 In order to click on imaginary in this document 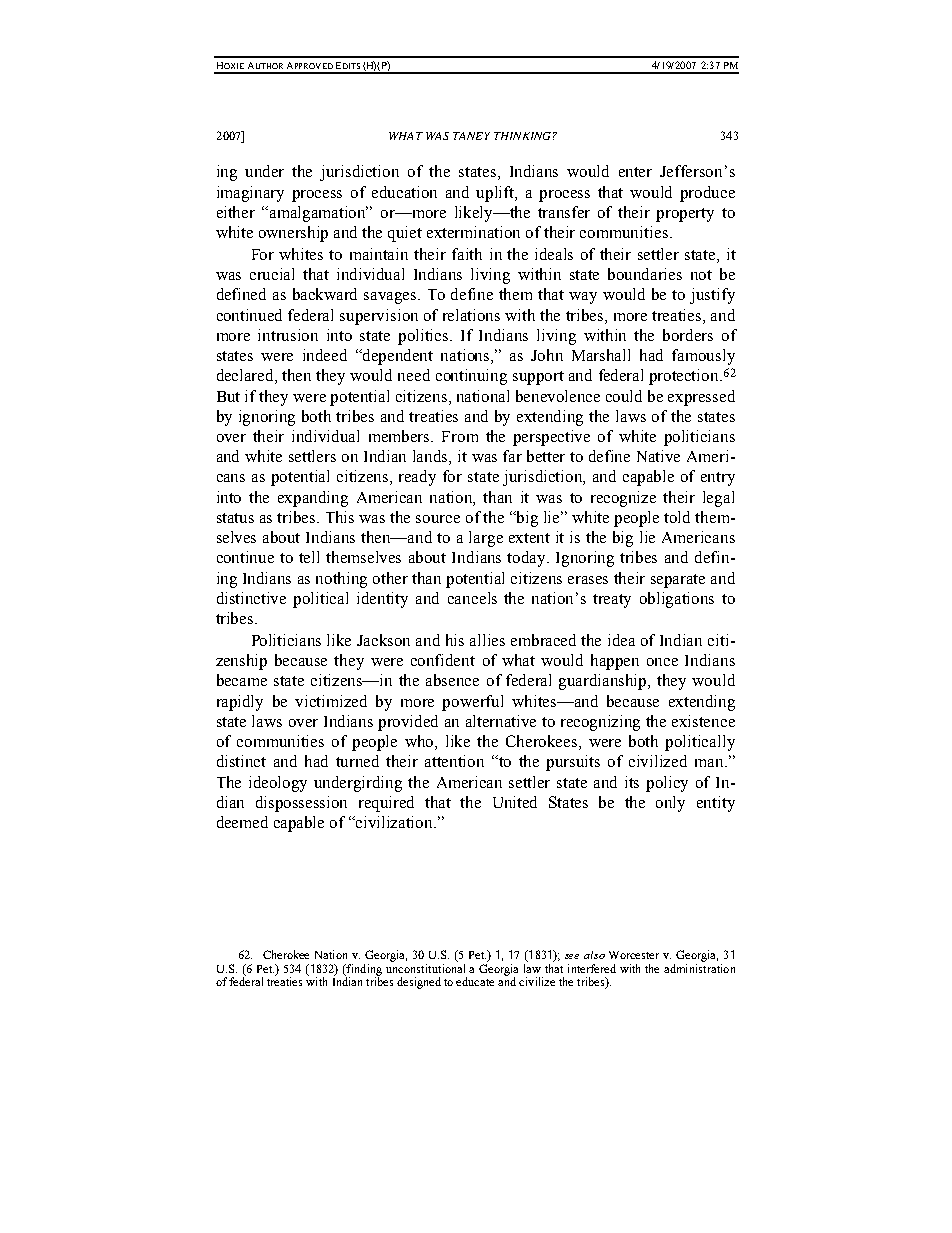, I will do `click(250, 194)`.
